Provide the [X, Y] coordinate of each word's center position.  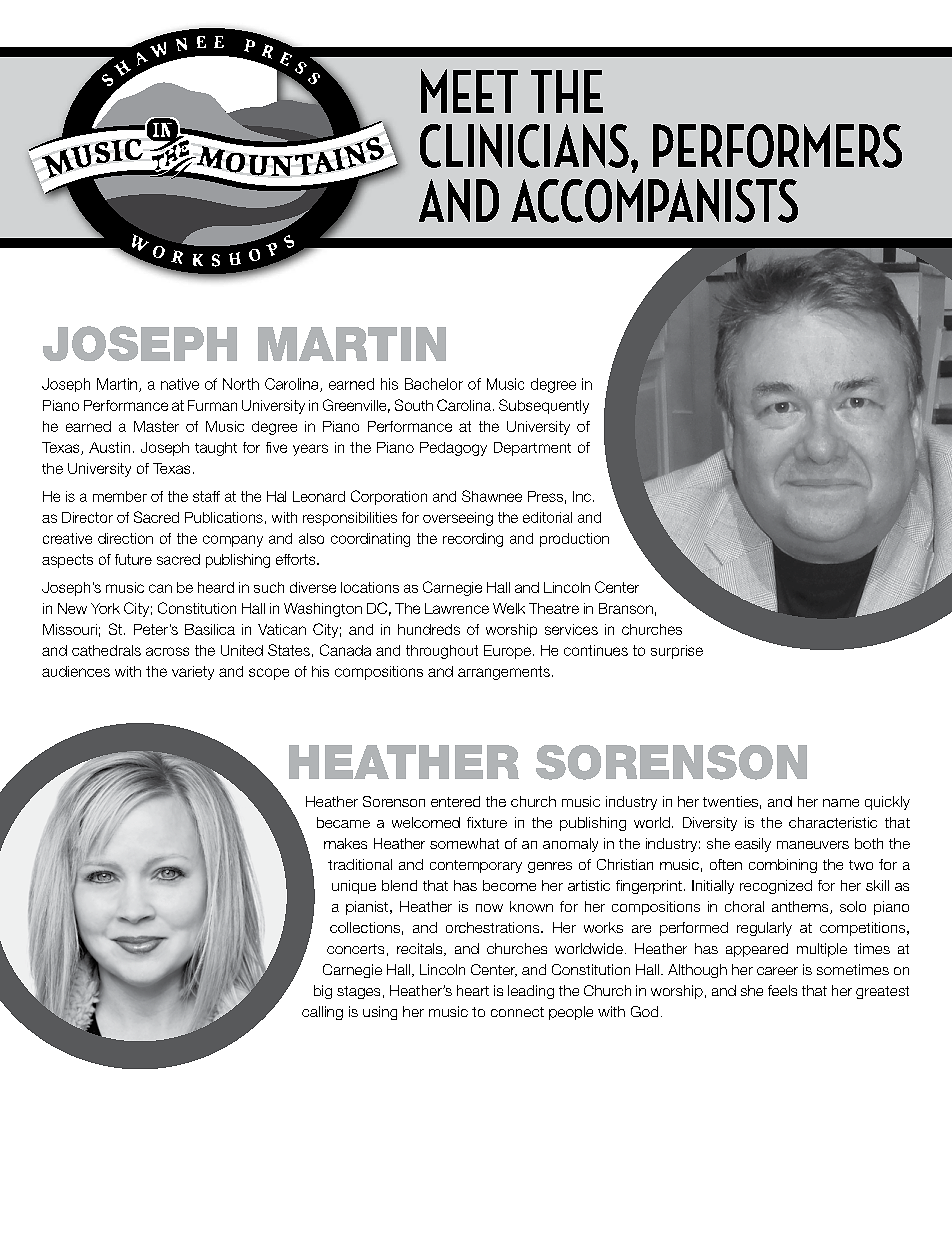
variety [193, 673]
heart [473, 990]
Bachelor [434, 384]
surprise [677, 652]
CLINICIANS [524, 146]
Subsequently [544, 406]
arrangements [504, 673]
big [323, 992]
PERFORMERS [777, 146]
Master [156, 426]
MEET [469, 91]
